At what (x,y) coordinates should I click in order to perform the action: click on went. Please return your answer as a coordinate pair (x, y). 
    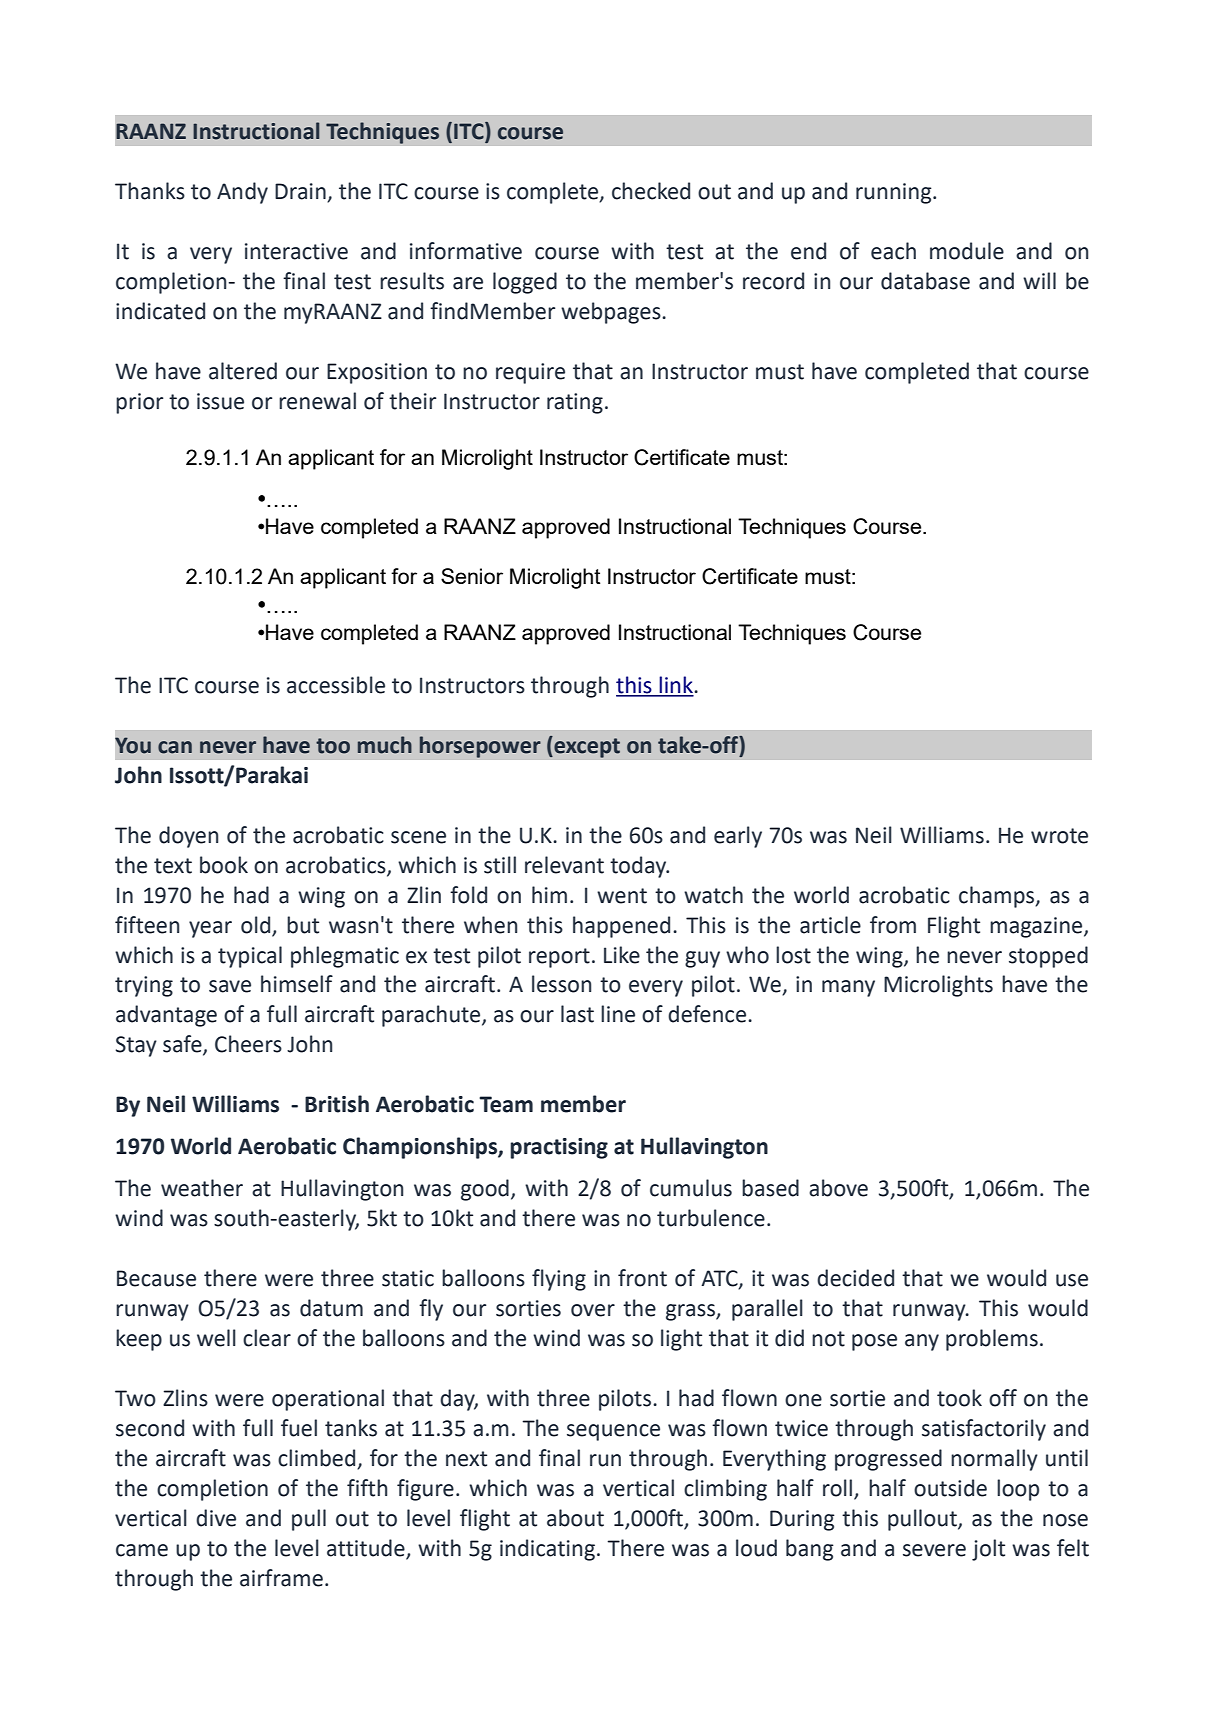
    Looking at the image, I should click on (622, 896).
